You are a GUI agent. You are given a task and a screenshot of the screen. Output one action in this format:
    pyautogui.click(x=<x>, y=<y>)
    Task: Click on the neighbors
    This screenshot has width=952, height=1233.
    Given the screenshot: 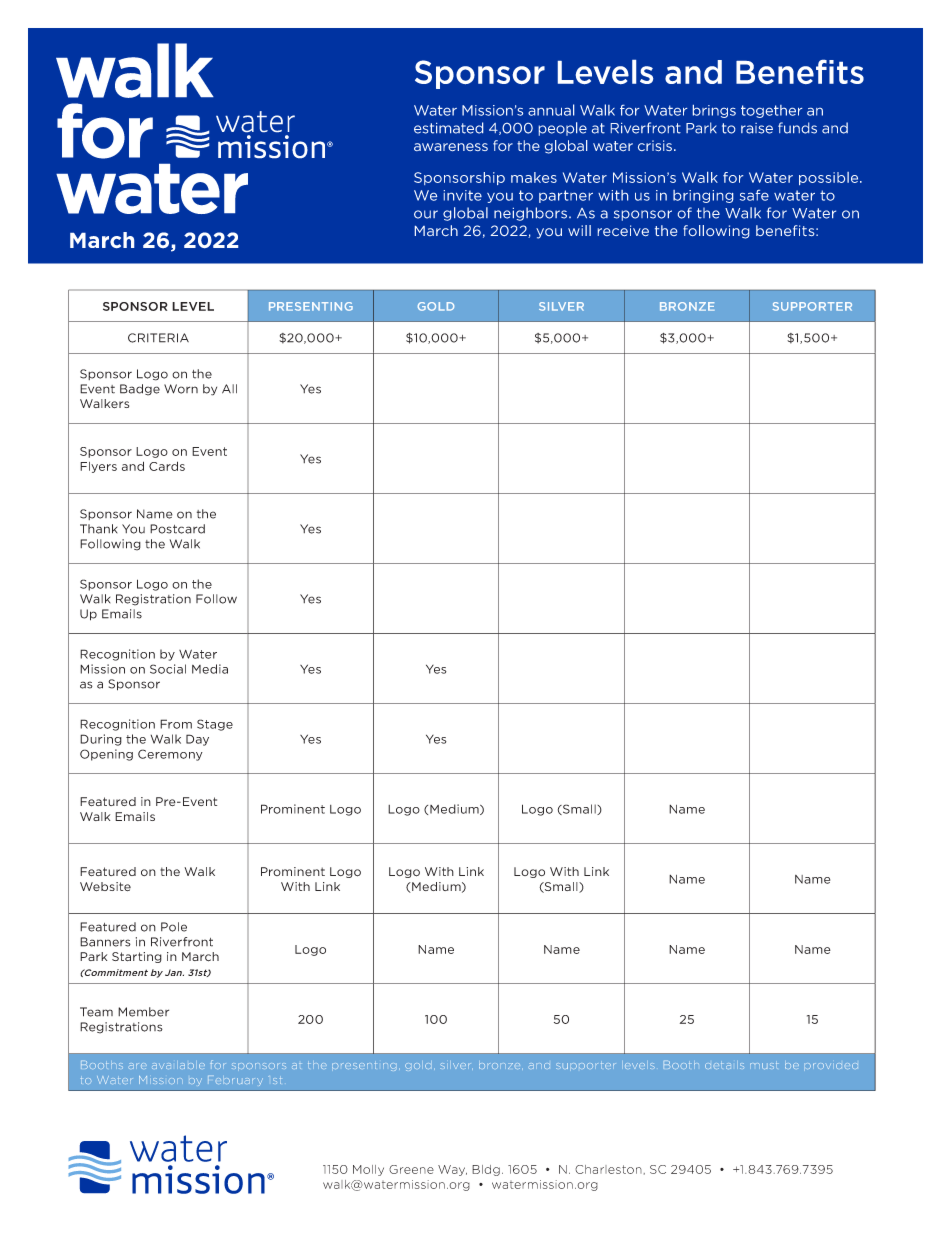 What is the action you would take?
    pyautogui.click(x=530, y=214)
